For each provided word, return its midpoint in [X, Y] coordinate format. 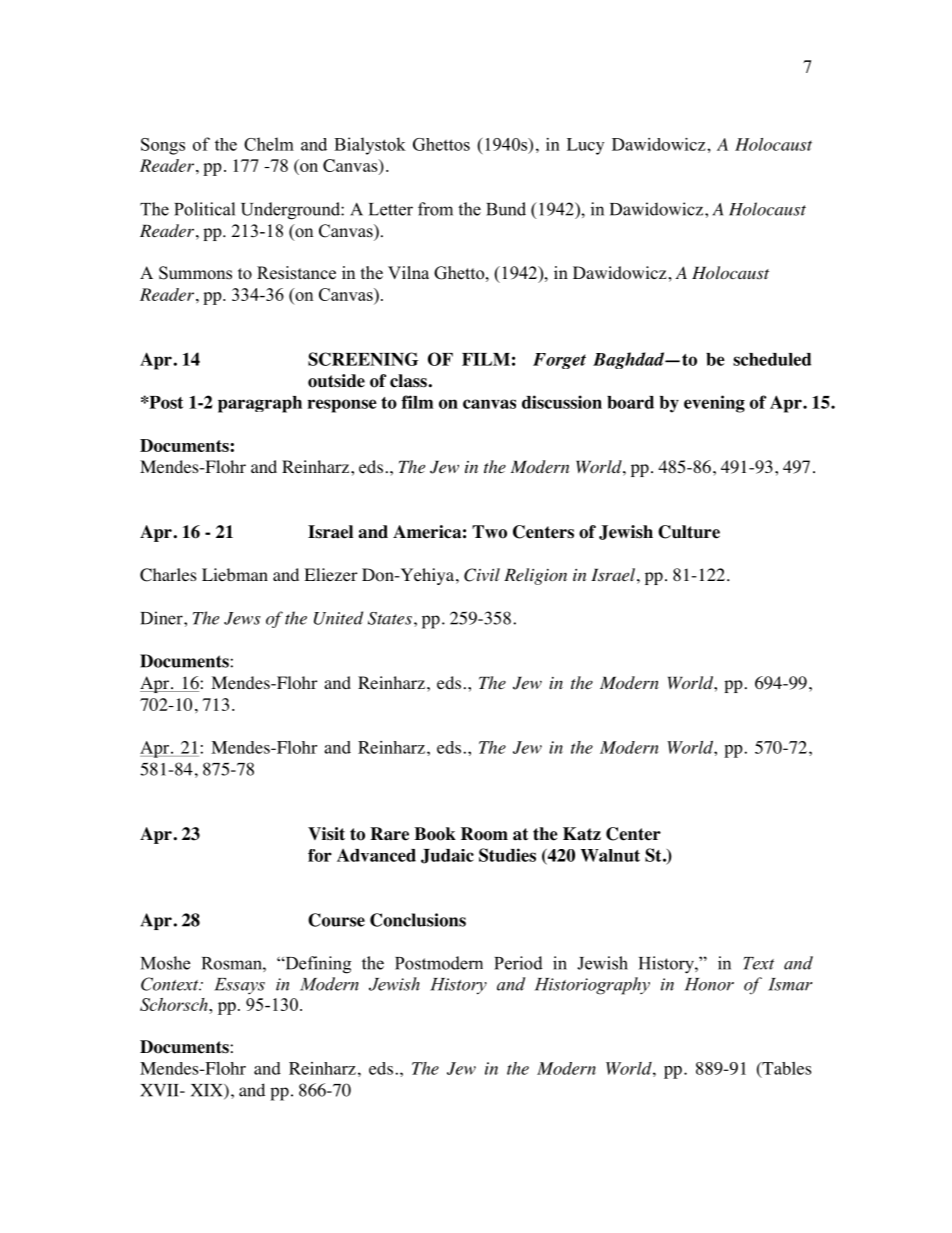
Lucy [585, 146]
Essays [239, 986]
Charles [168, 575]
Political [204, 209]
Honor [709, 984]
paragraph [260, 404]
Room [484, 834]
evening [714, 404]
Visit [326, 834]
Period [518, 963]
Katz [582, 834]
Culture [689, 532]
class [409, 381]
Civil [482, 575]
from [435, 209]
